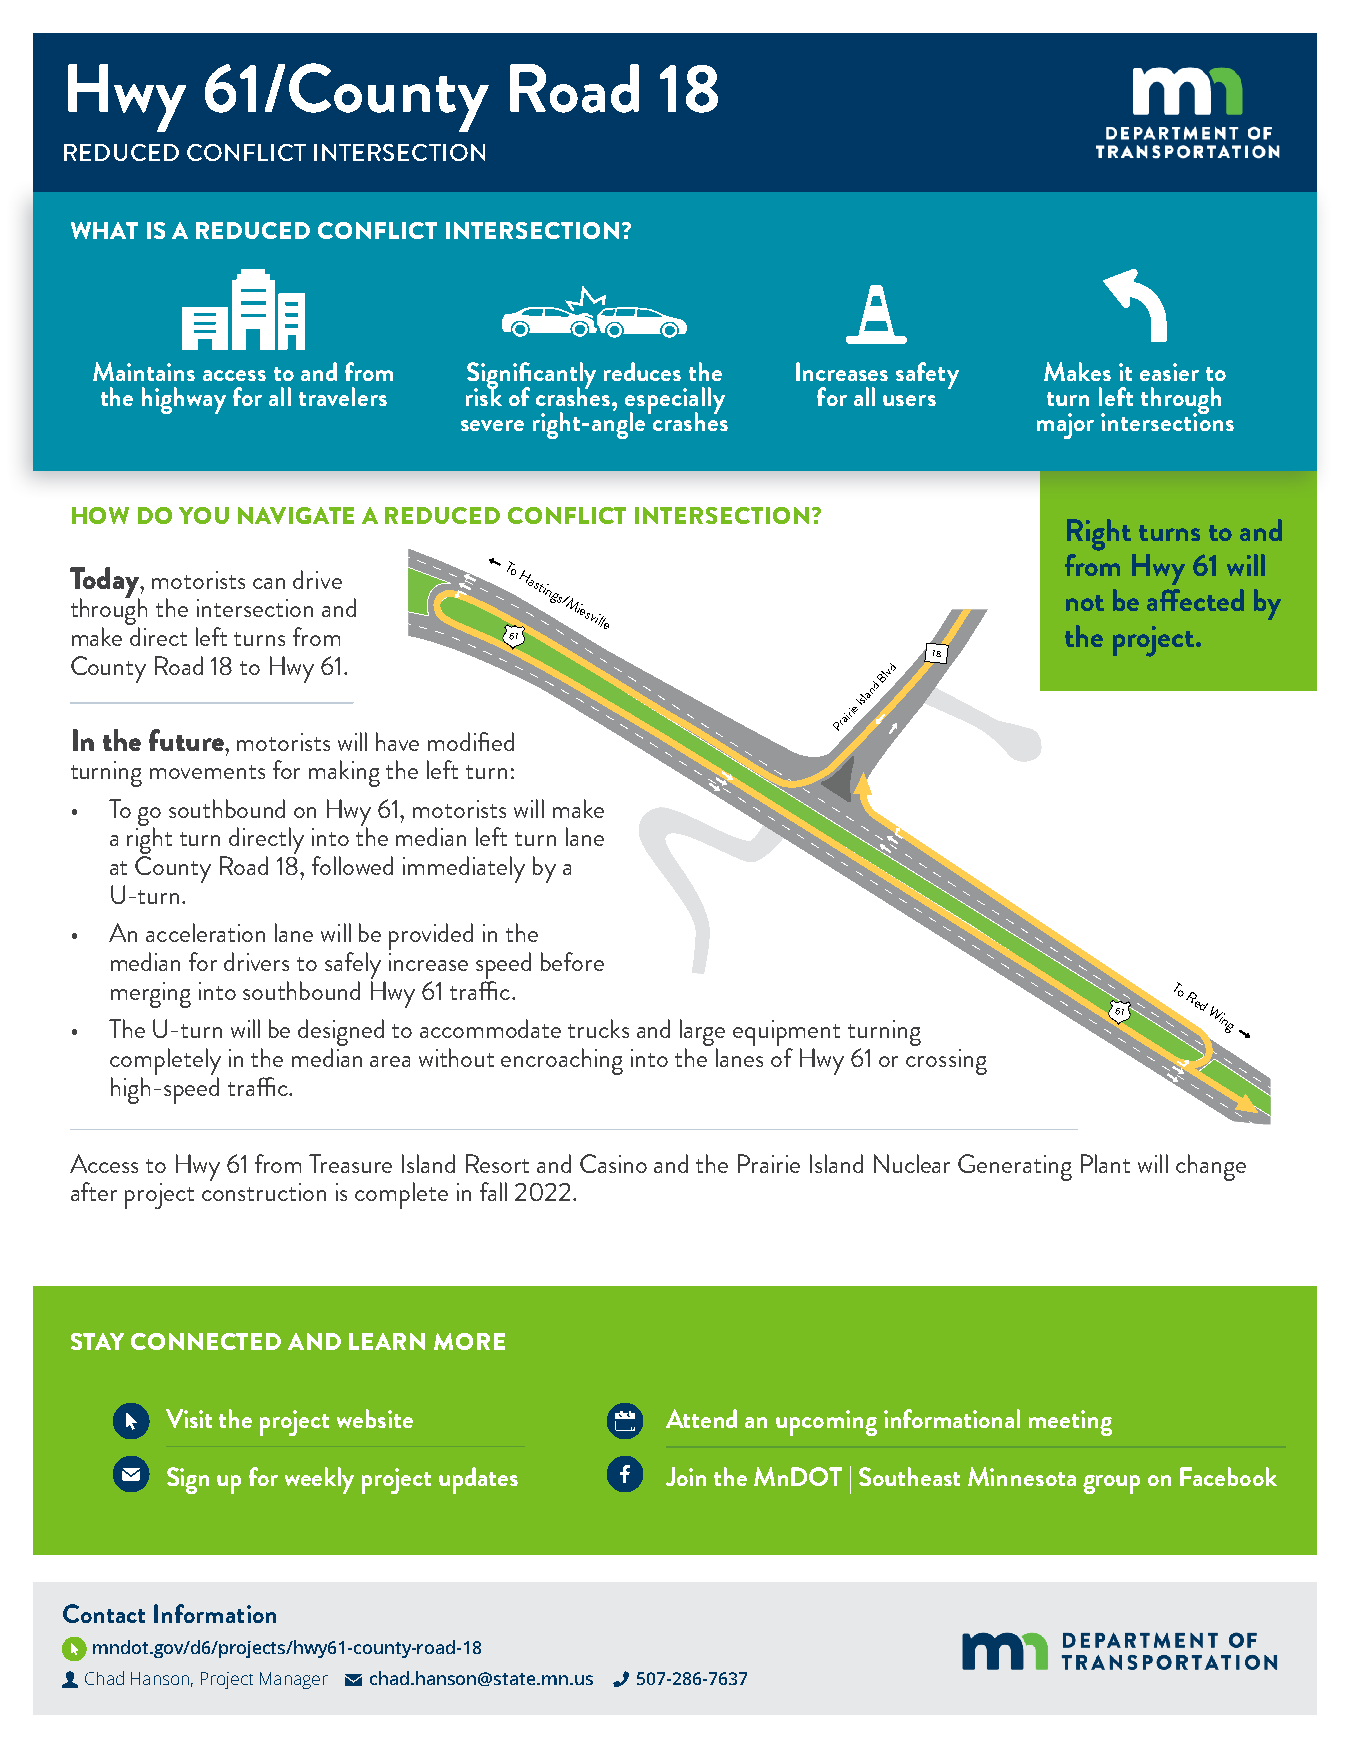 The image size is (1350, 1747). What do you see at coordinates (104, 230) in the screenshot?
I see `WHAT` at bounding box center [104, 230].
